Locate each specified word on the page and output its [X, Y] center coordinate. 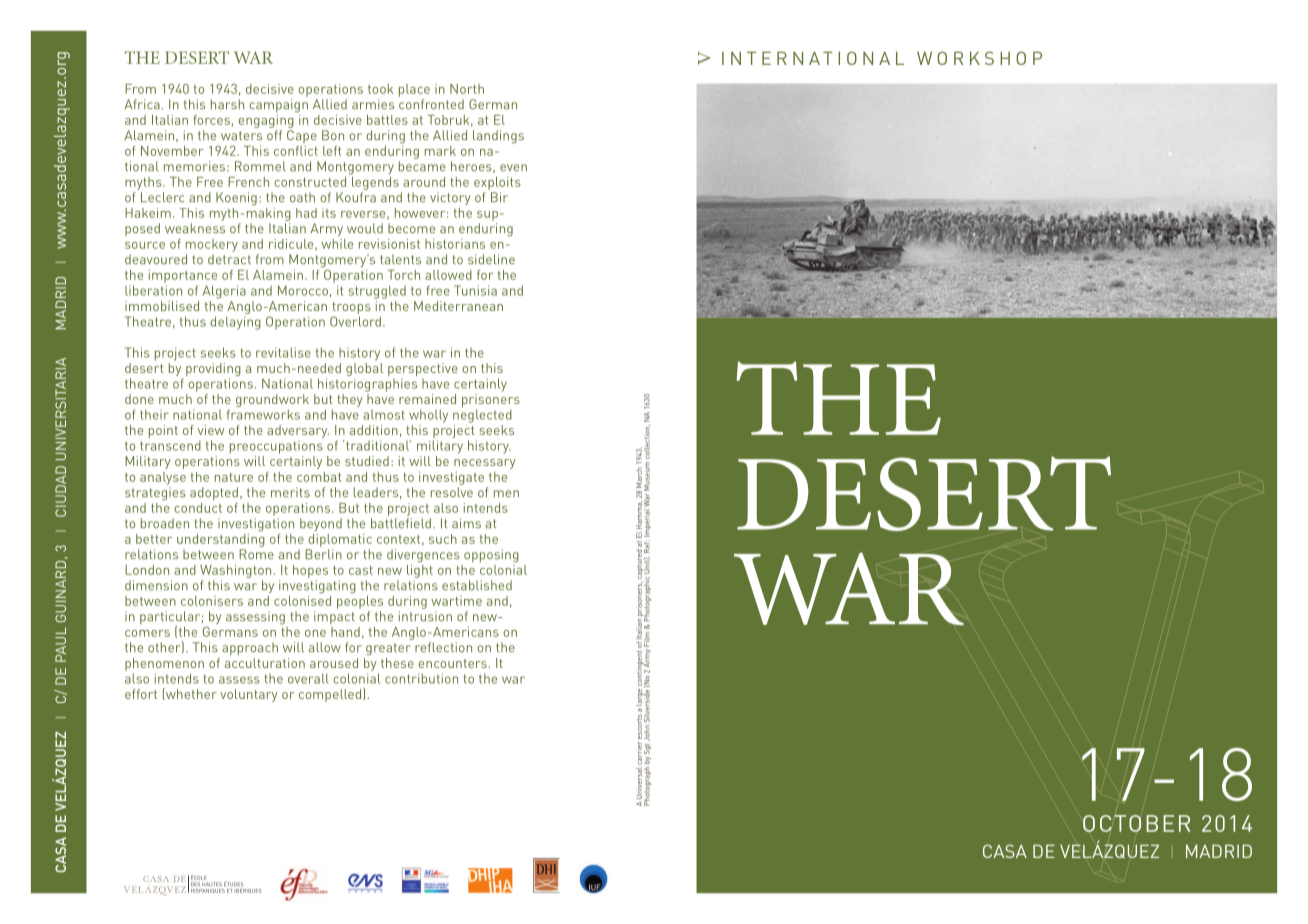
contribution [421, 678]
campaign [278, 106]
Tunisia [475, 290]
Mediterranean [458, 306]
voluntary [249, 695]
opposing [491, 556]
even [513, 167]
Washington [235, 571]
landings [498, 137]
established [477, 585]
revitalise [283, 352]
